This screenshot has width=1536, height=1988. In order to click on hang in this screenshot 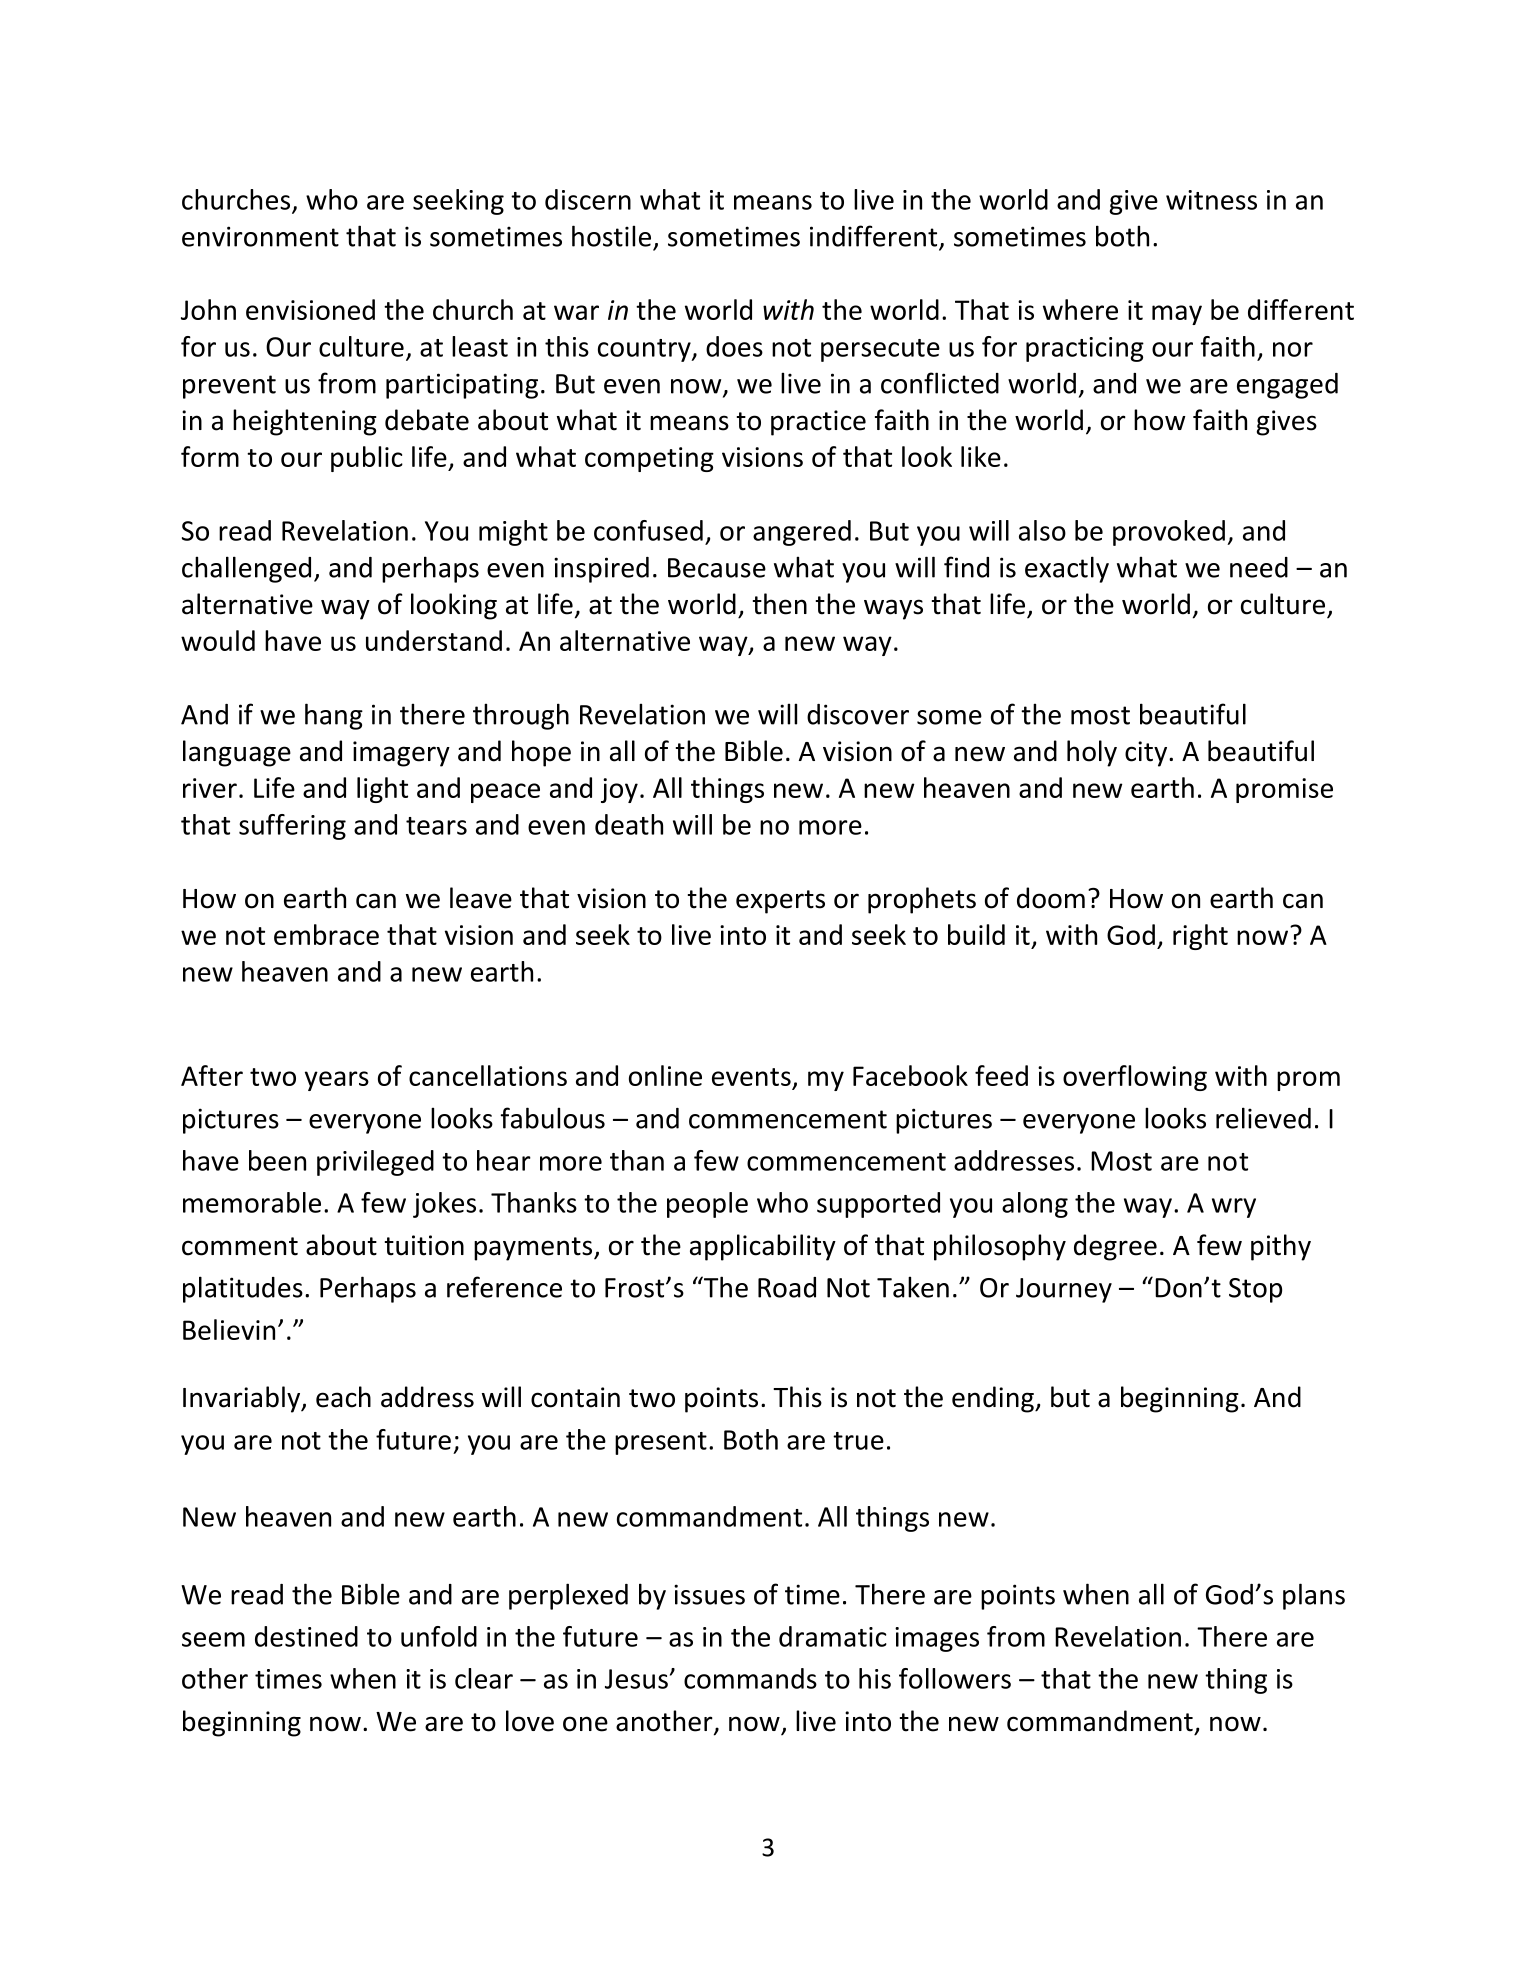, I will do `click(334, 716)`.
